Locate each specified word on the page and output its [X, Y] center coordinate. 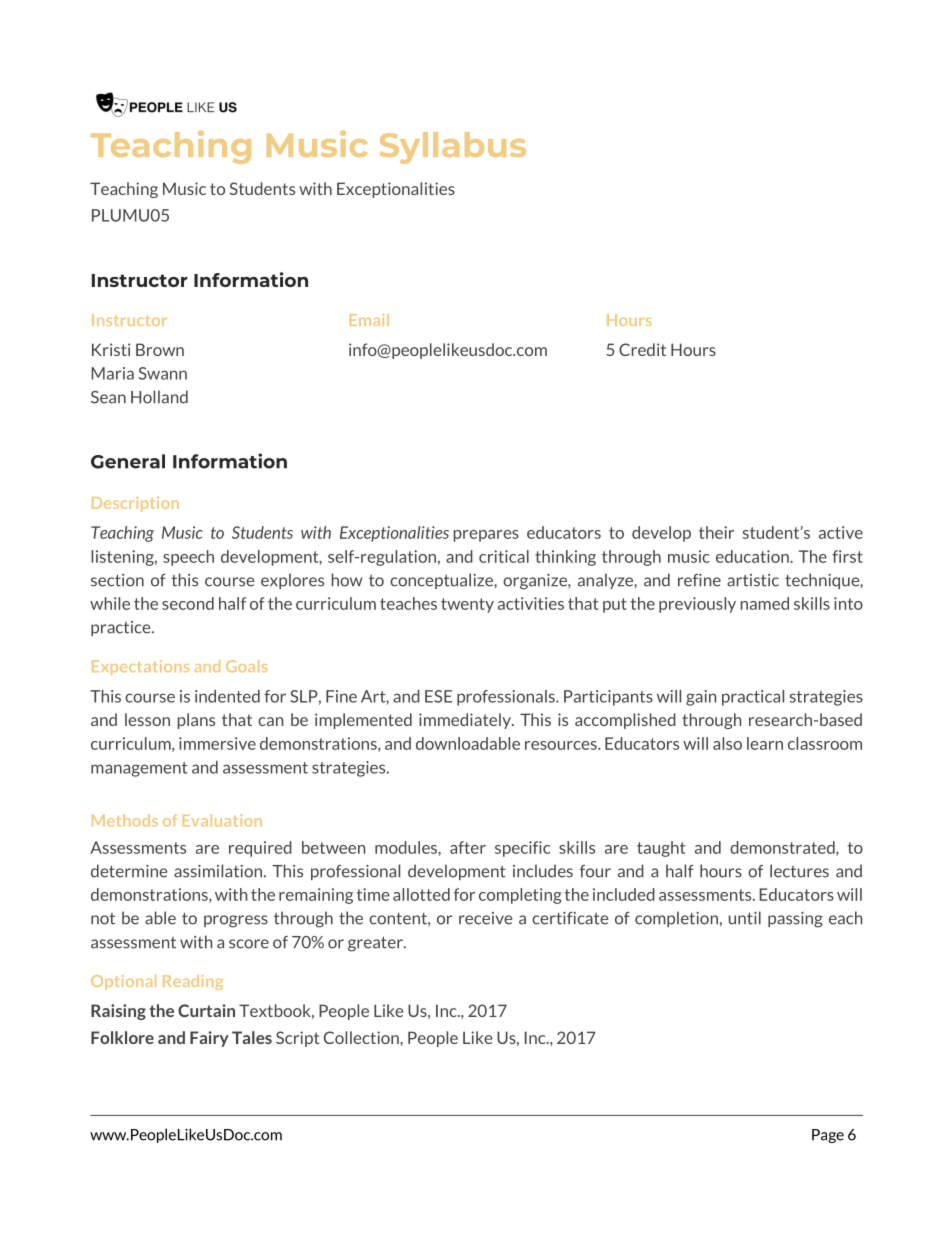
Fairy [209, 1039]
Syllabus [453, 148]
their [716, 532]
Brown [160, 349]
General [128, 461]
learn [765, 743]
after [468, 847]
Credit [642, 349]
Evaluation [222, 820]
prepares [486, 536]
